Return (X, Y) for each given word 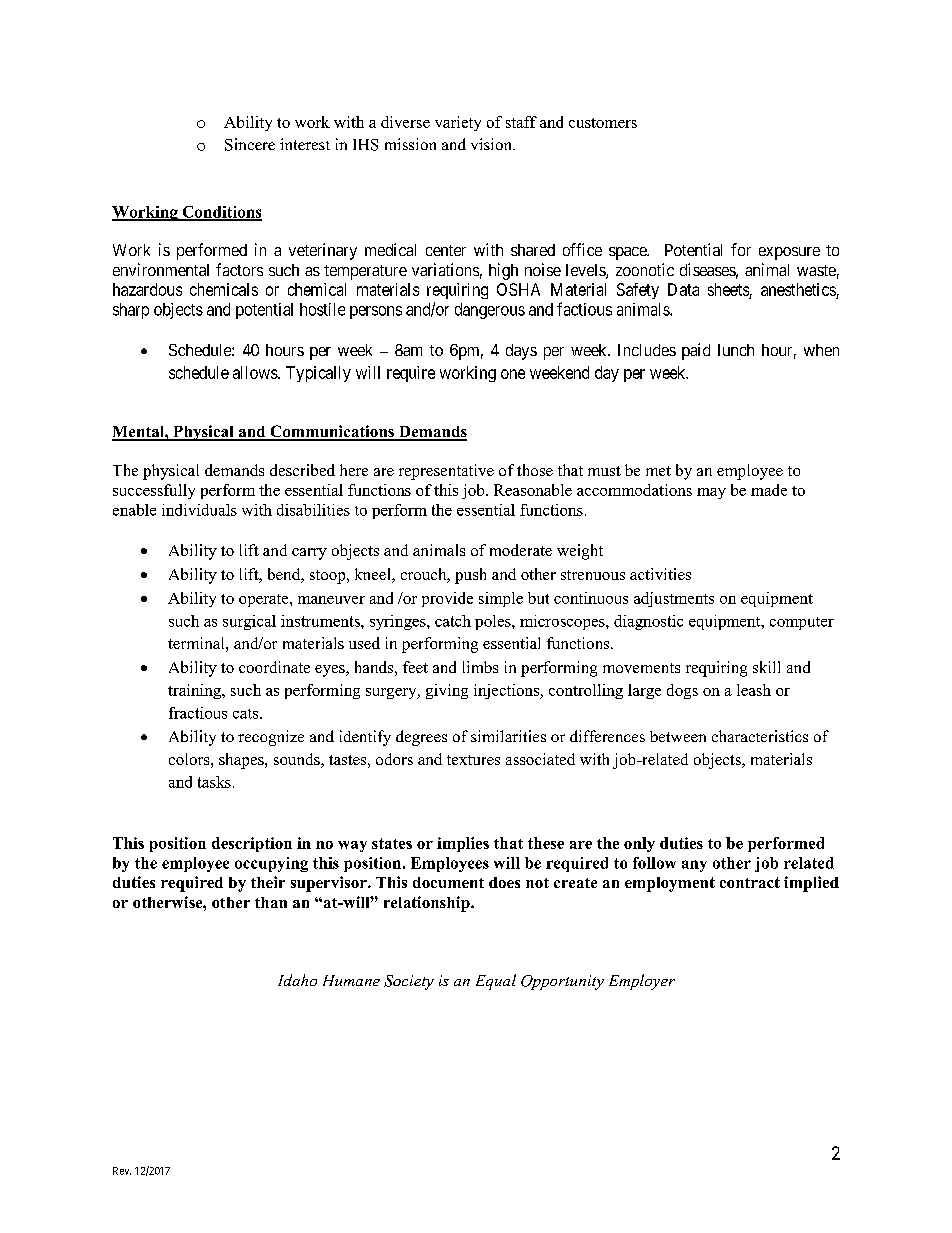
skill (766, 667)
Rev (122, 1171)
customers (603, 123)
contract (750, 882)
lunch (736, 350)
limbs (480, 667)
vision (492, 144)
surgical (249, 622)
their (268, 882)
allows (256, 372)
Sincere (250, 144)
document (448, 882)
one (513, 374)
